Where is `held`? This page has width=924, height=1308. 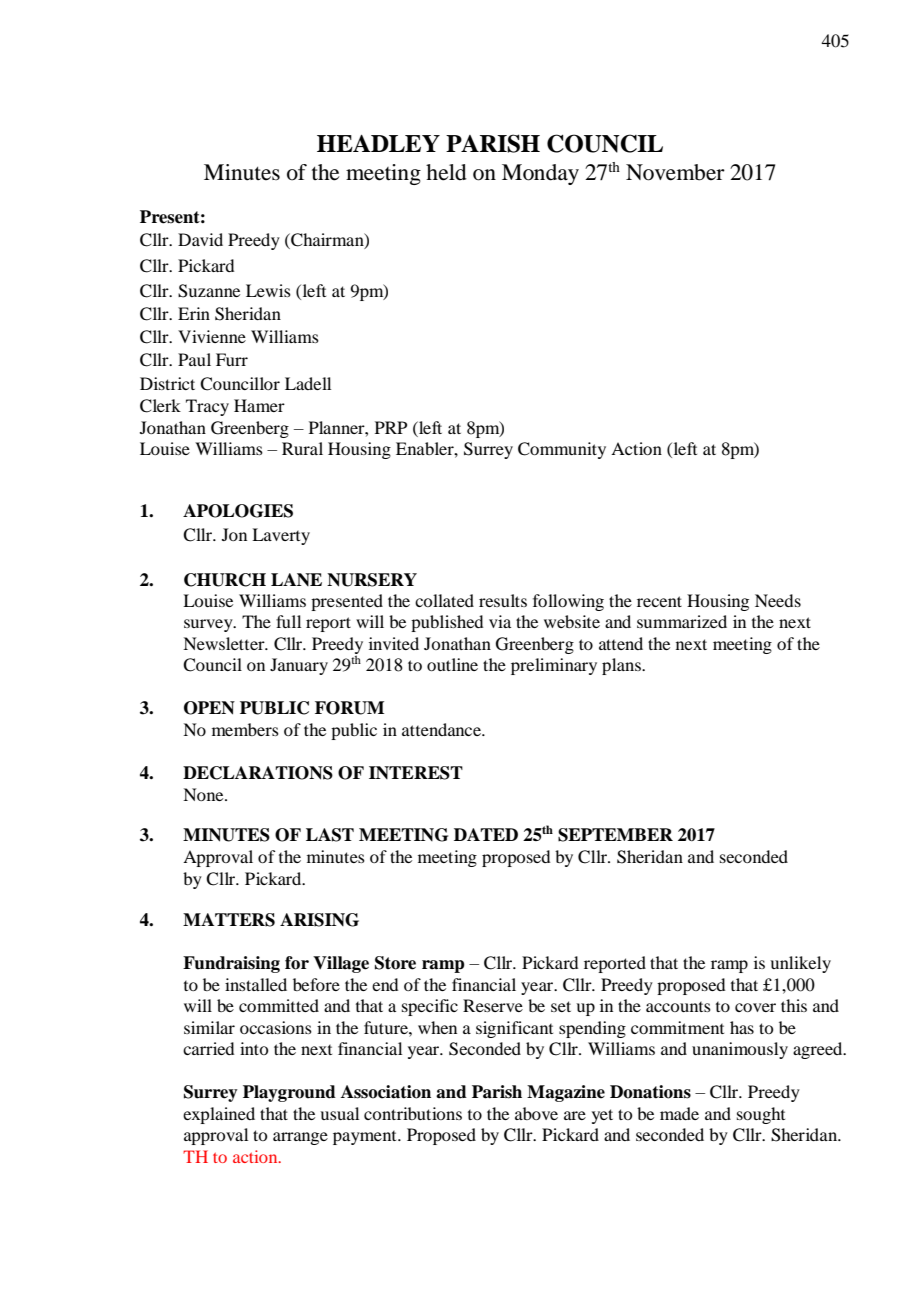
held is located at coordinates (446, 172).
